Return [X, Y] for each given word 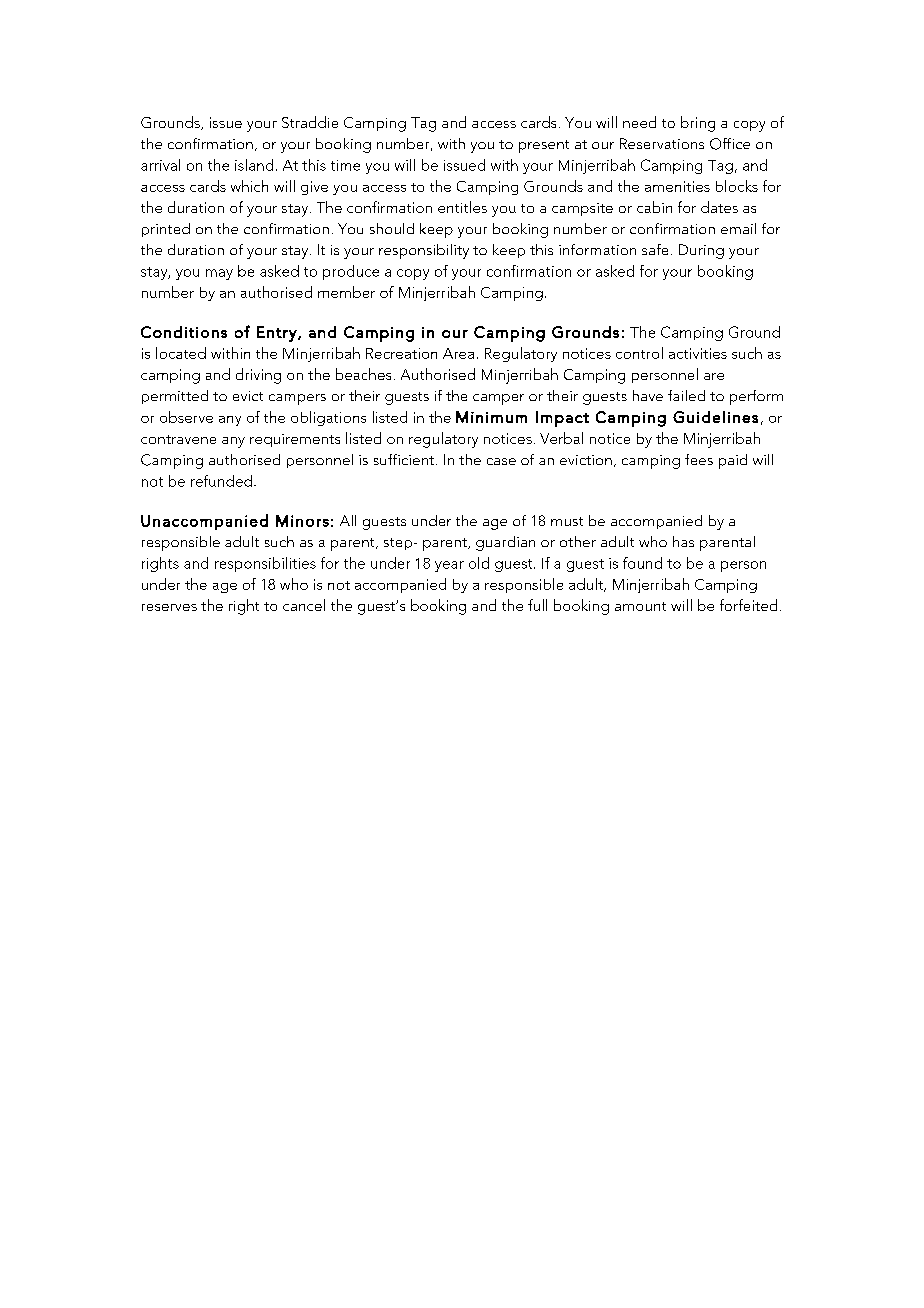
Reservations [662, 143]
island [254, 165]
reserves [169, 607]
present [544, 146]
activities [698, 353]
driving [258, 376]
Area [458, 353]
